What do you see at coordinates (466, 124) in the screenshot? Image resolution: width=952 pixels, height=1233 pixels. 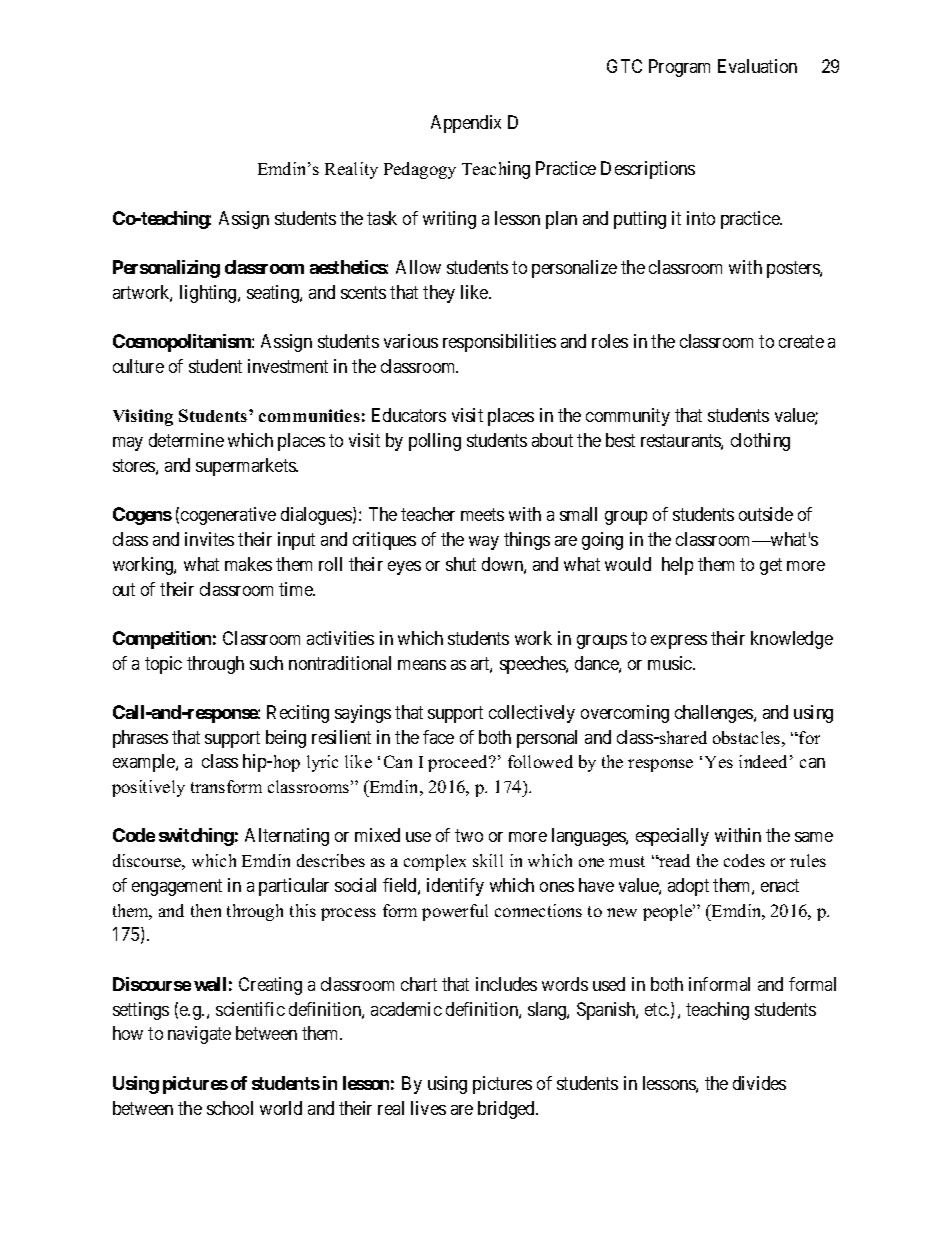 I see `Appendix` at bounding box center [466, 124].
